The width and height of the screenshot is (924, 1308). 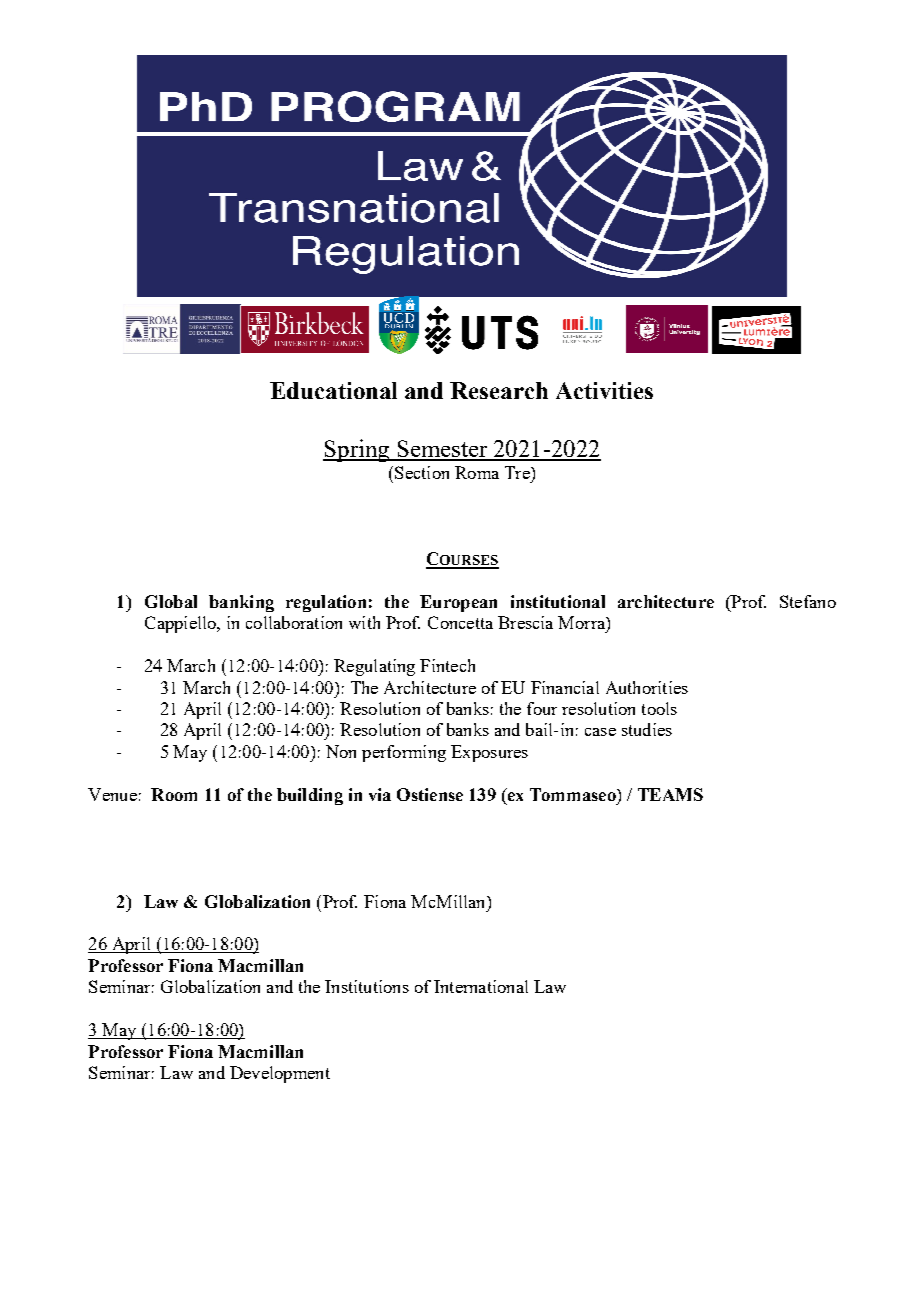 I want to click on Development, so click(x=280, y=1074).
